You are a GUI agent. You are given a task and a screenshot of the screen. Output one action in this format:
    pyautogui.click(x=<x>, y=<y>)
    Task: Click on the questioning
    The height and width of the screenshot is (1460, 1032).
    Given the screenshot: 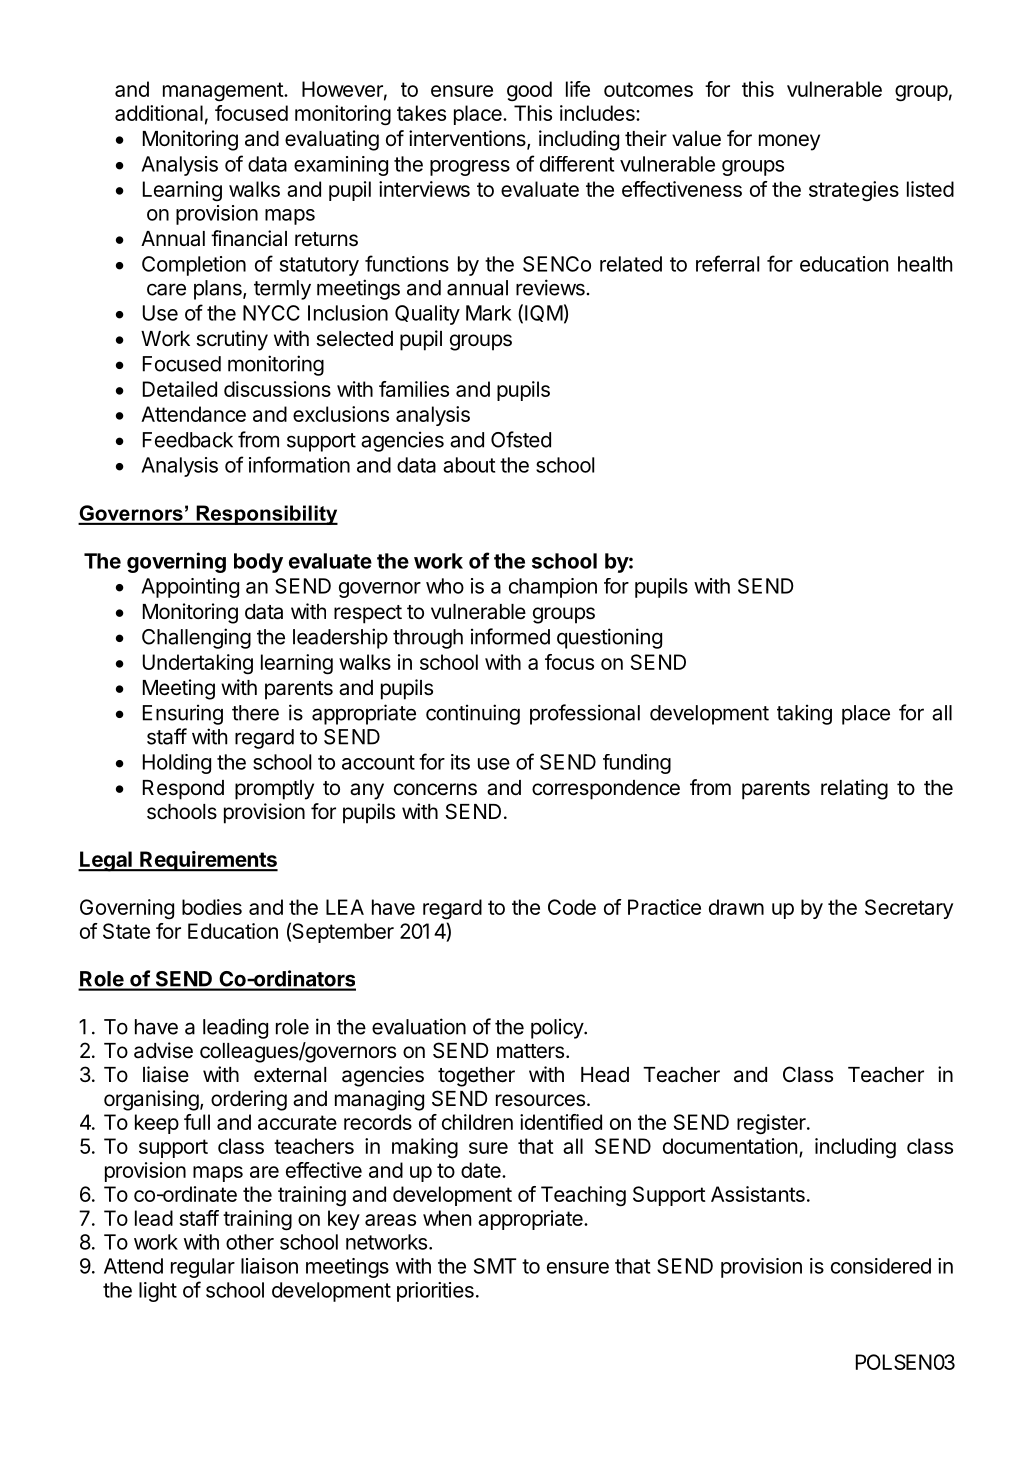 What is the action you would take?
    pyautogui.click(x=609, y=638)
